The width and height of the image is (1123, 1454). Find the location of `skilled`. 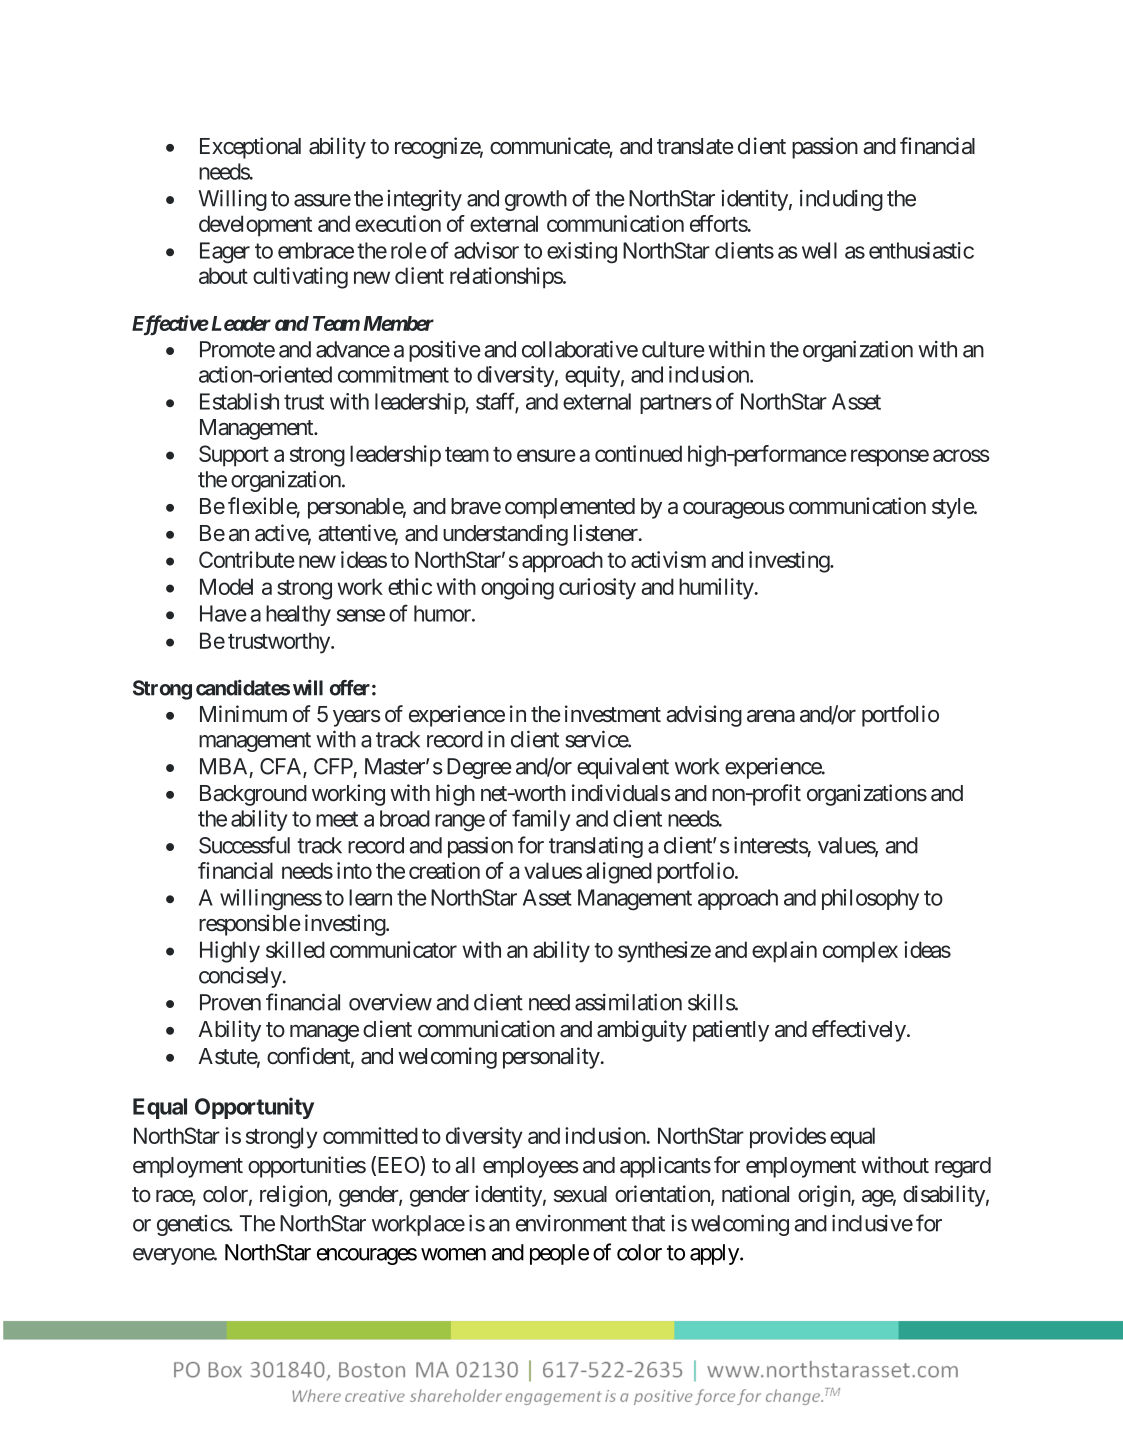

skilled is located at coordinates (295, 949).
